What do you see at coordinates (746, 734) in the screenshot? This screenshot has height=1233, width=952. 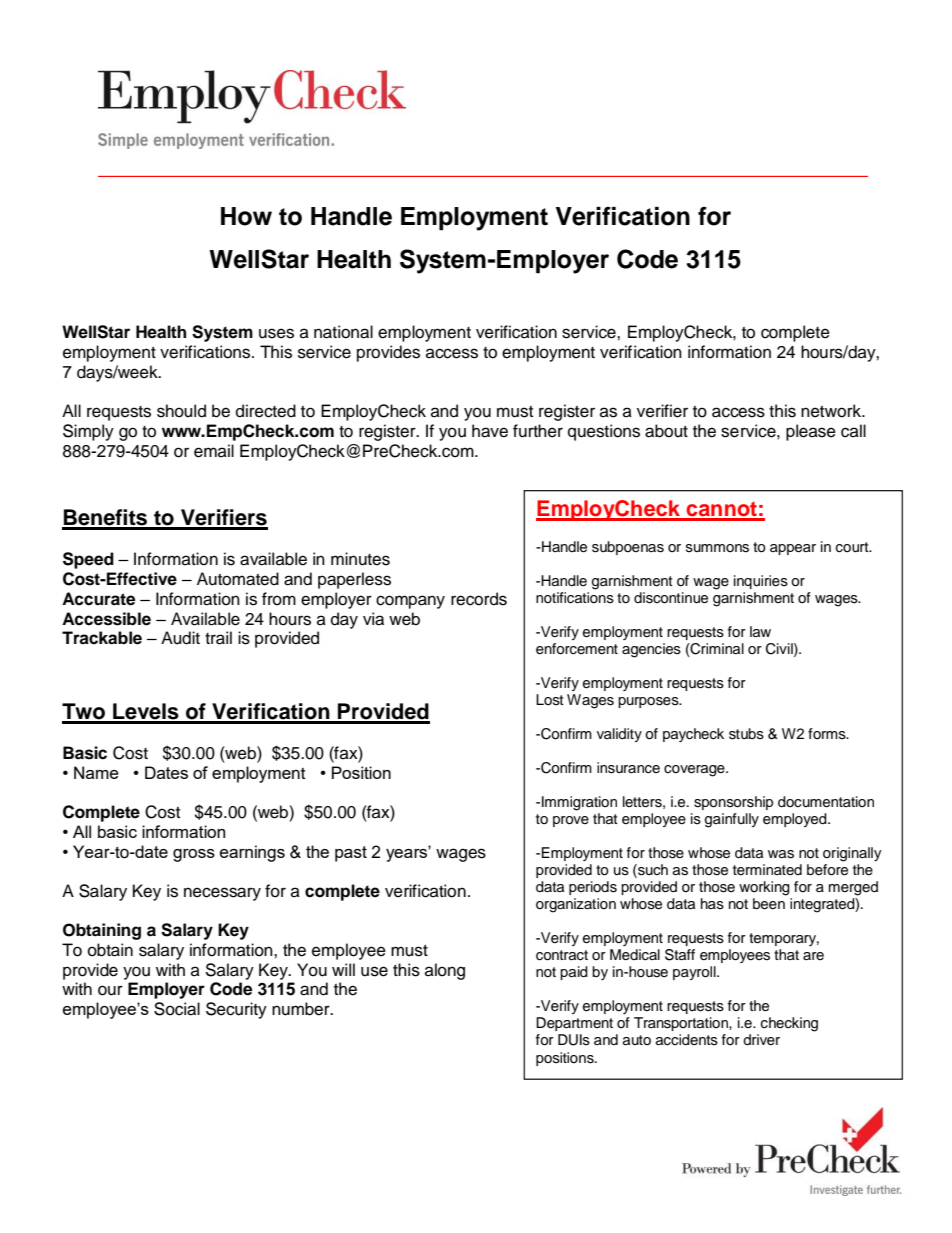 I see `stubs` at bounding box center [746, 734].
